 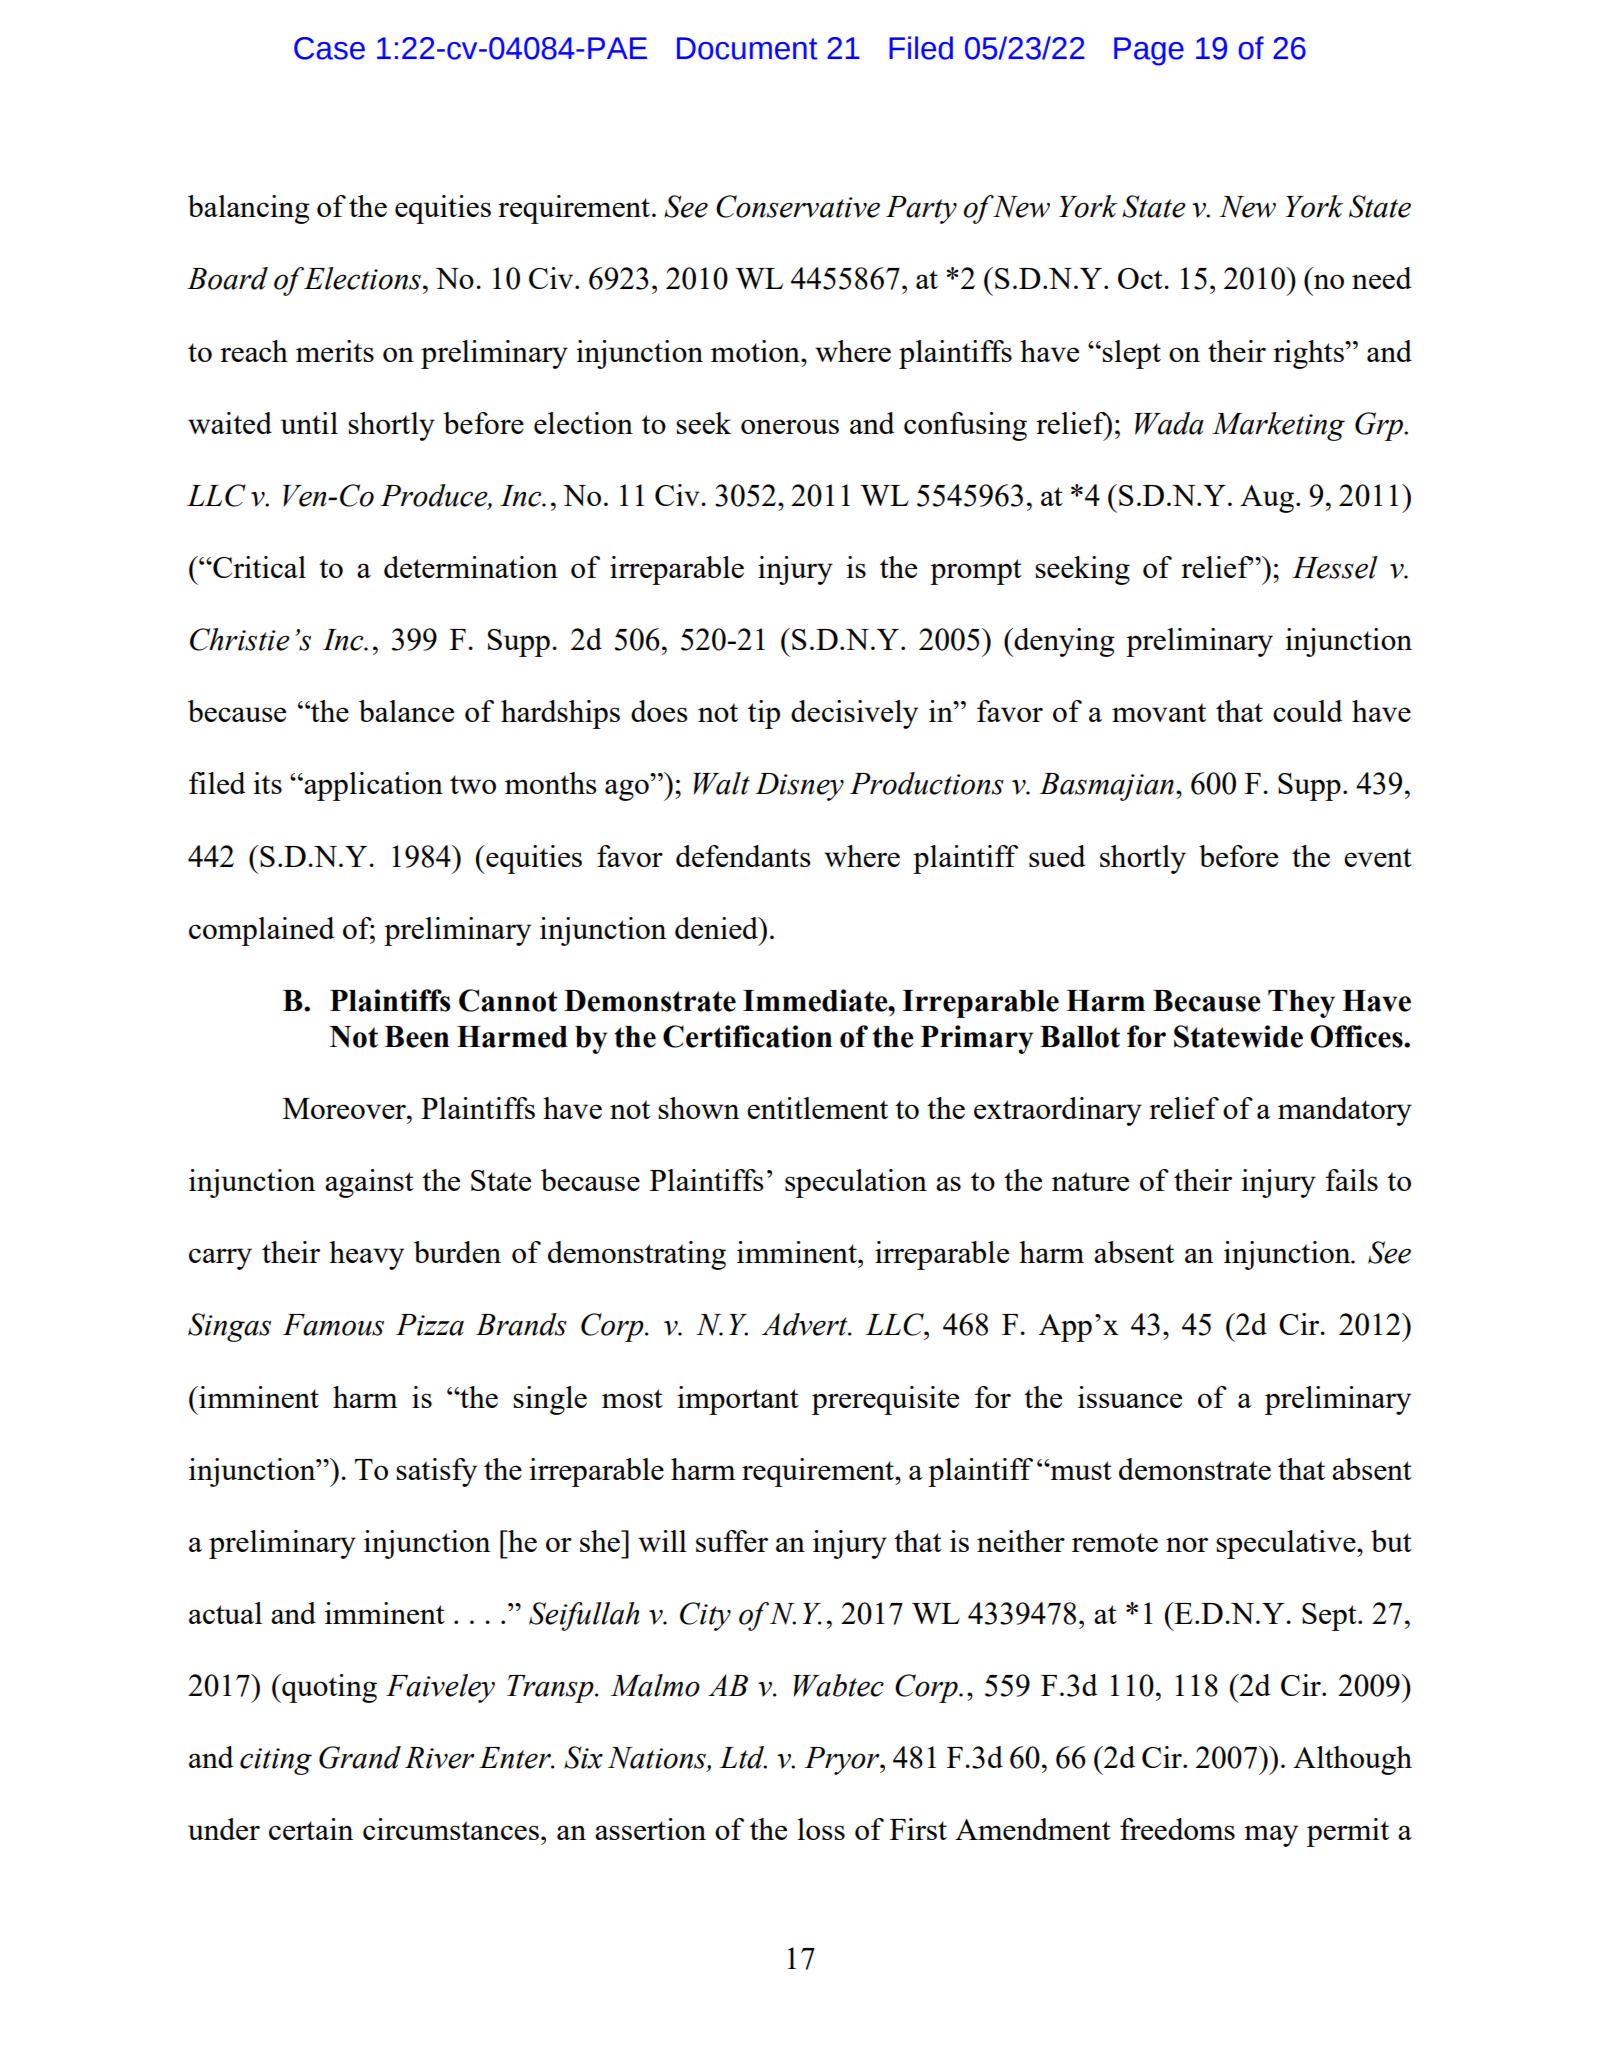 I want to click on denied, so click(x=717, y=928).
